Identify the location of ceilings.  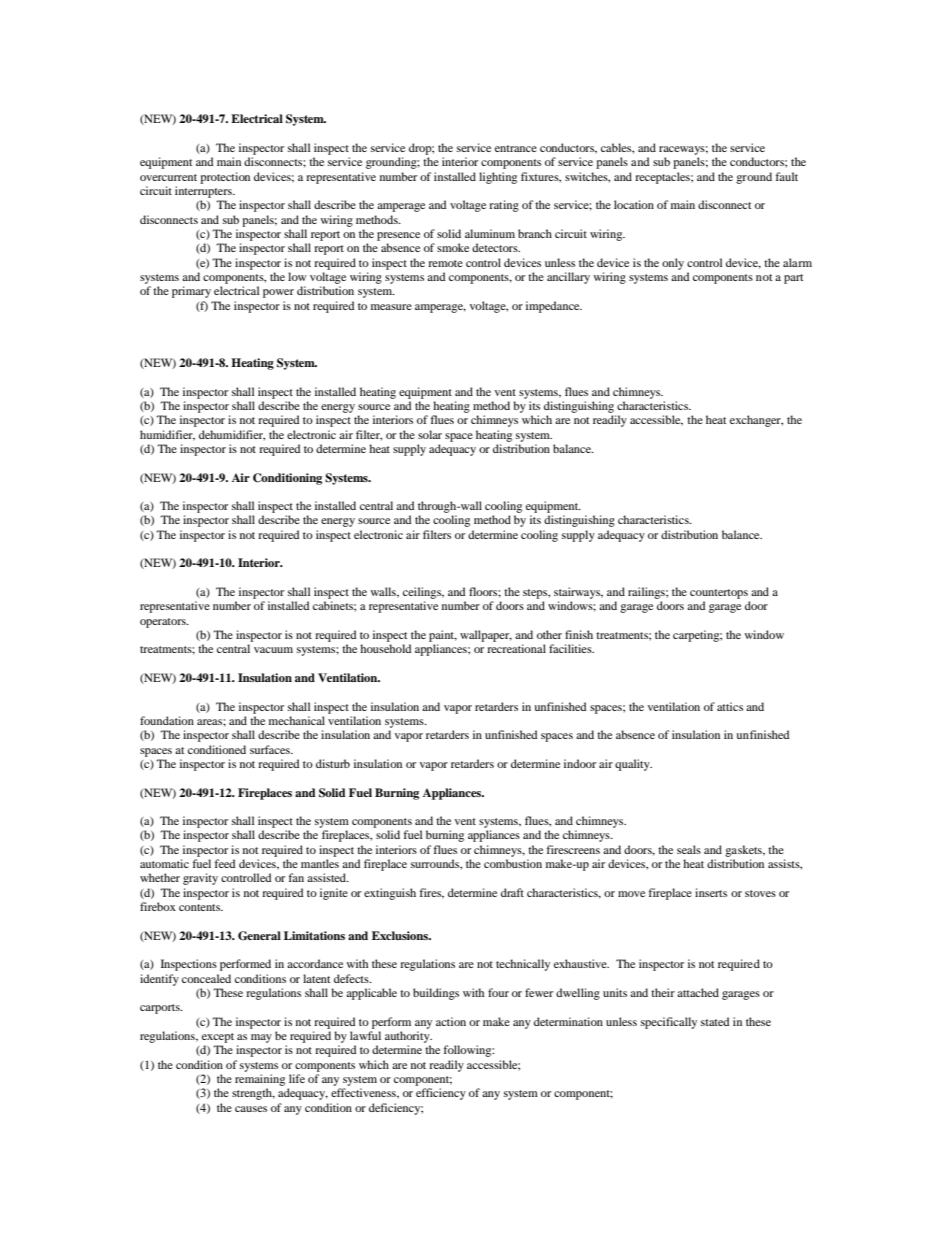
(423, 593).
